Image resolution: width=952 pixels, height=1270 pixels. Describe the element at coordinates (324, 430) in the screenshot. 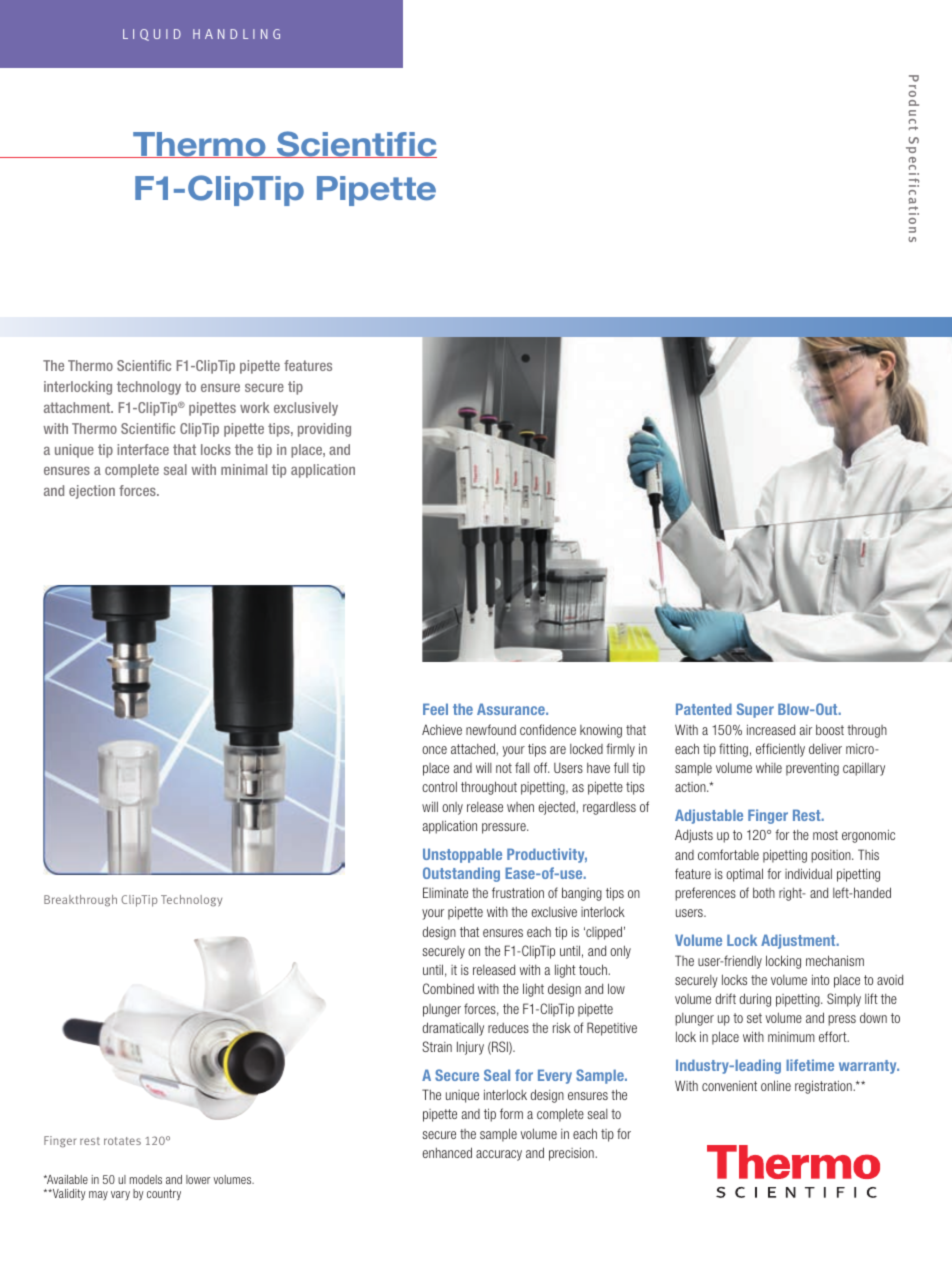

I see `providing` at that location.
